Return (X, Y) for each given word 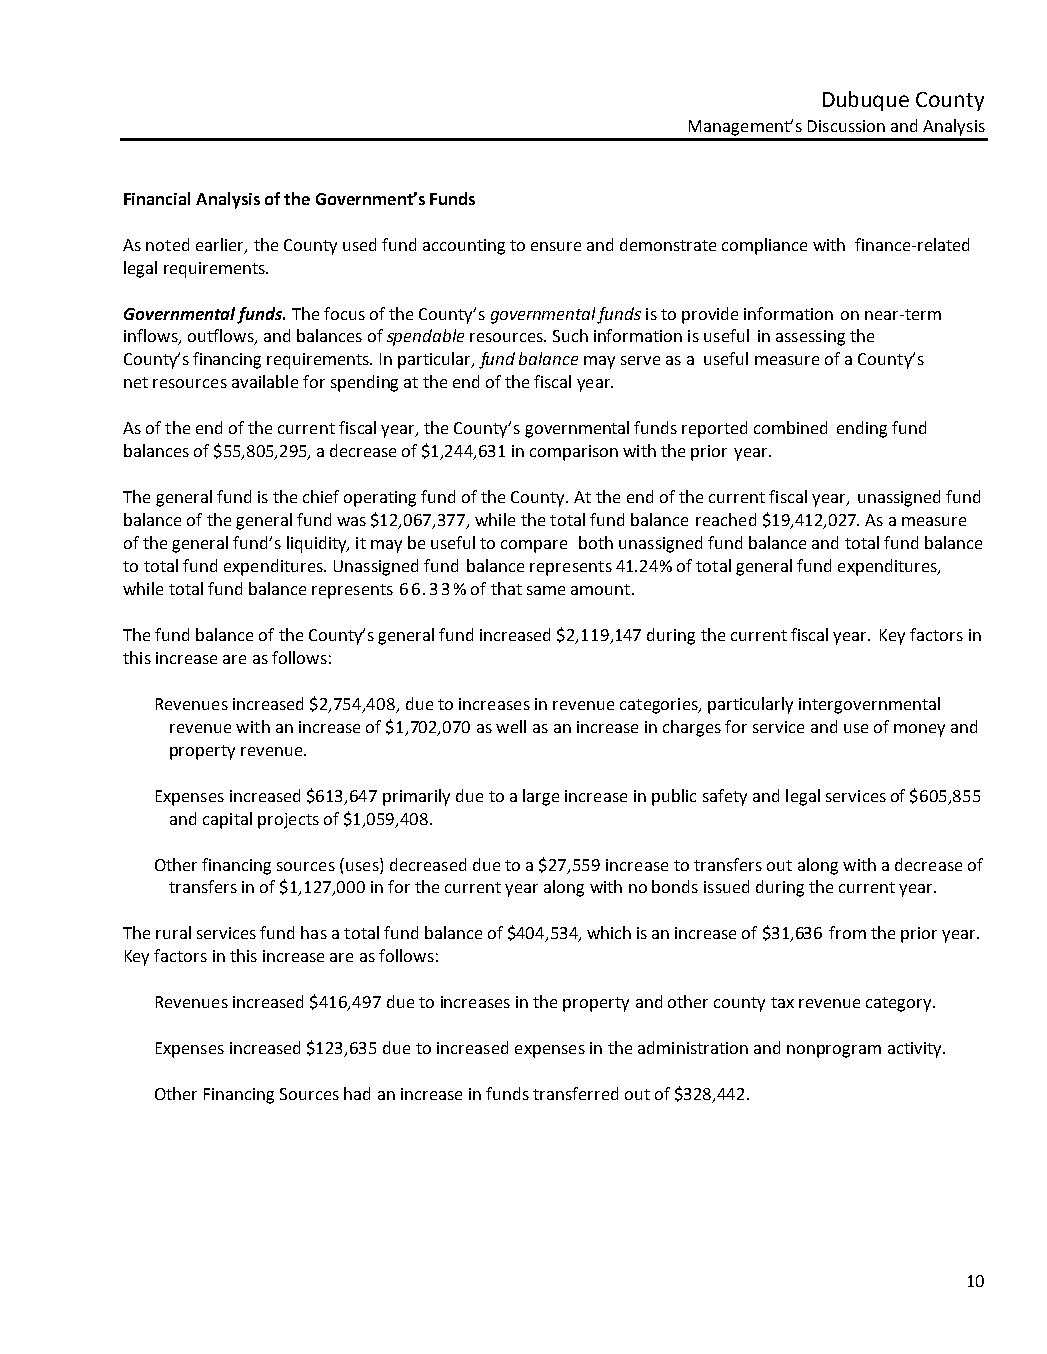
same (546, 590)
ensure (556, 246)
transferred (575, 1093)
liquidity (318, 544)
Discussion (846, 126)
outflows (222, 337)
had (357, 1093)
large (541, 797)
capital (227, 820)
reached (726, 519)
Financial (157, 198)
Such (570, 335)
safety (725, 797)
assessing (810, 338)
